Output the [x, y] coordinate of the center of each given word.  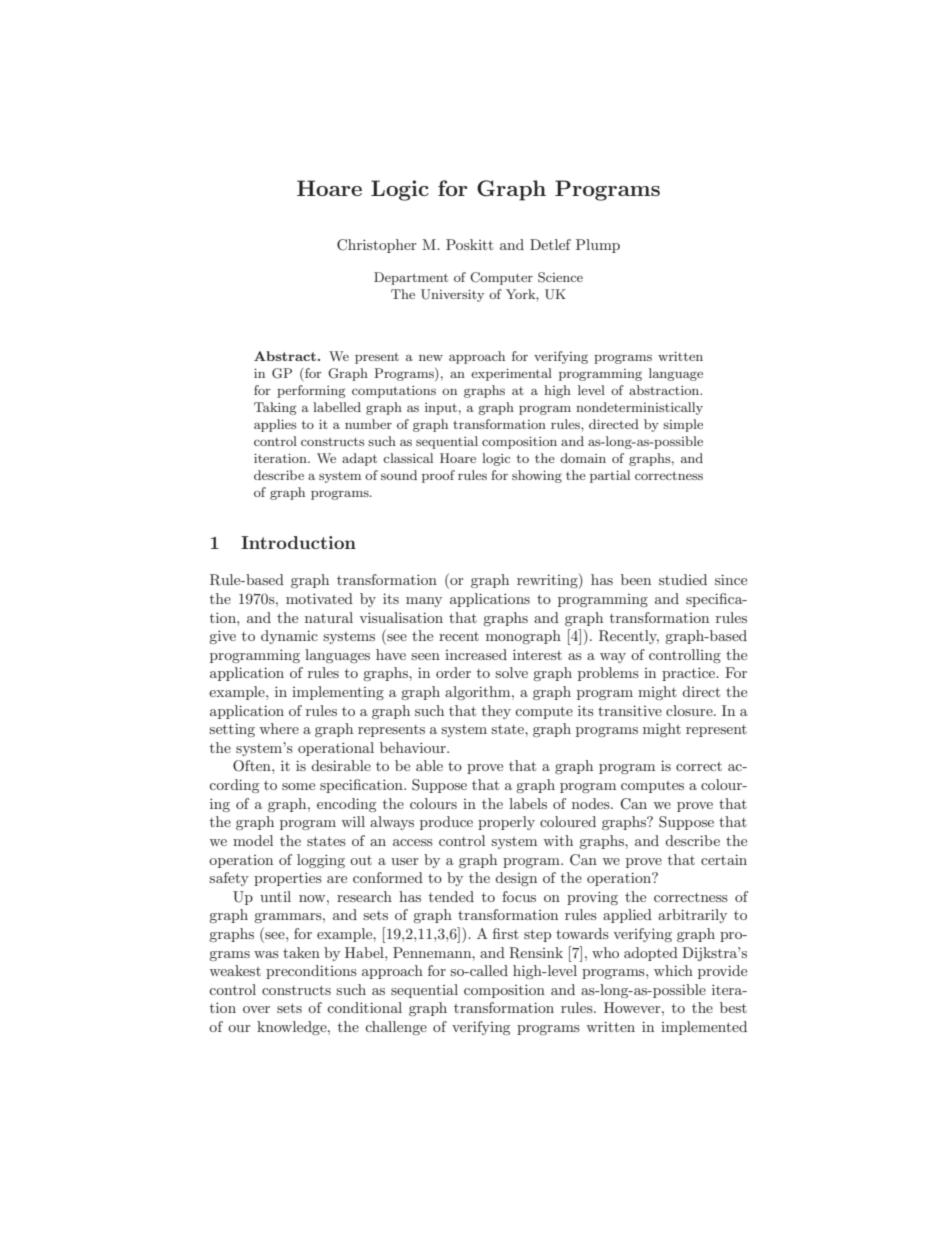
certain [724, 859]
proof [438, 476]
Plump [598, 246]
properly [506, 823]
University [452, 295]
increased [476, 654]
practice [690, 674]
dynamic [289, 637]
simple [683, 425]
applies [275, 425]
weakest [235, 970]
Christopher [376, 246]
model [253, 840]
